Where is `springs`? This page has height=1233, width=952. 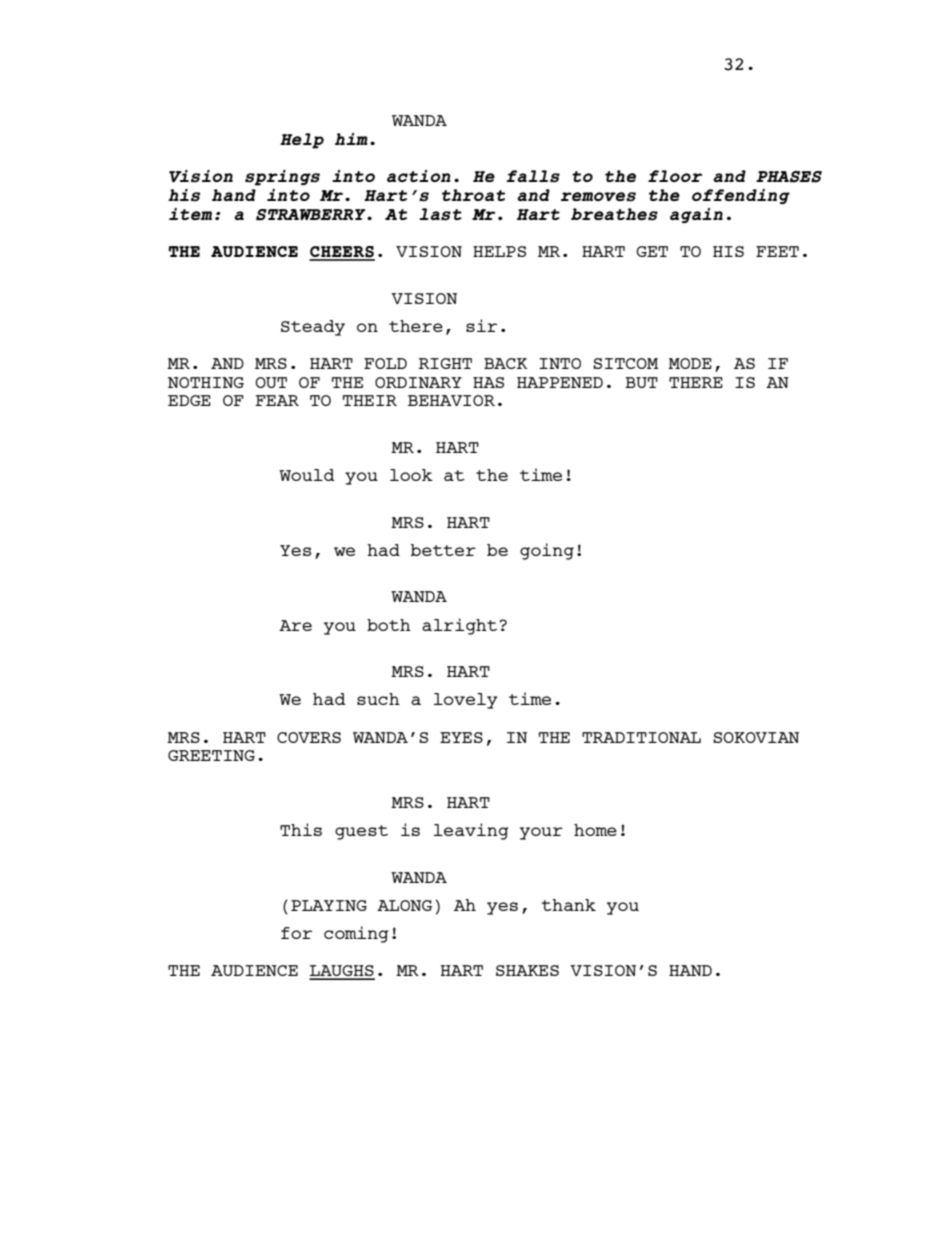 springs is located at coordinates (282, 178).
